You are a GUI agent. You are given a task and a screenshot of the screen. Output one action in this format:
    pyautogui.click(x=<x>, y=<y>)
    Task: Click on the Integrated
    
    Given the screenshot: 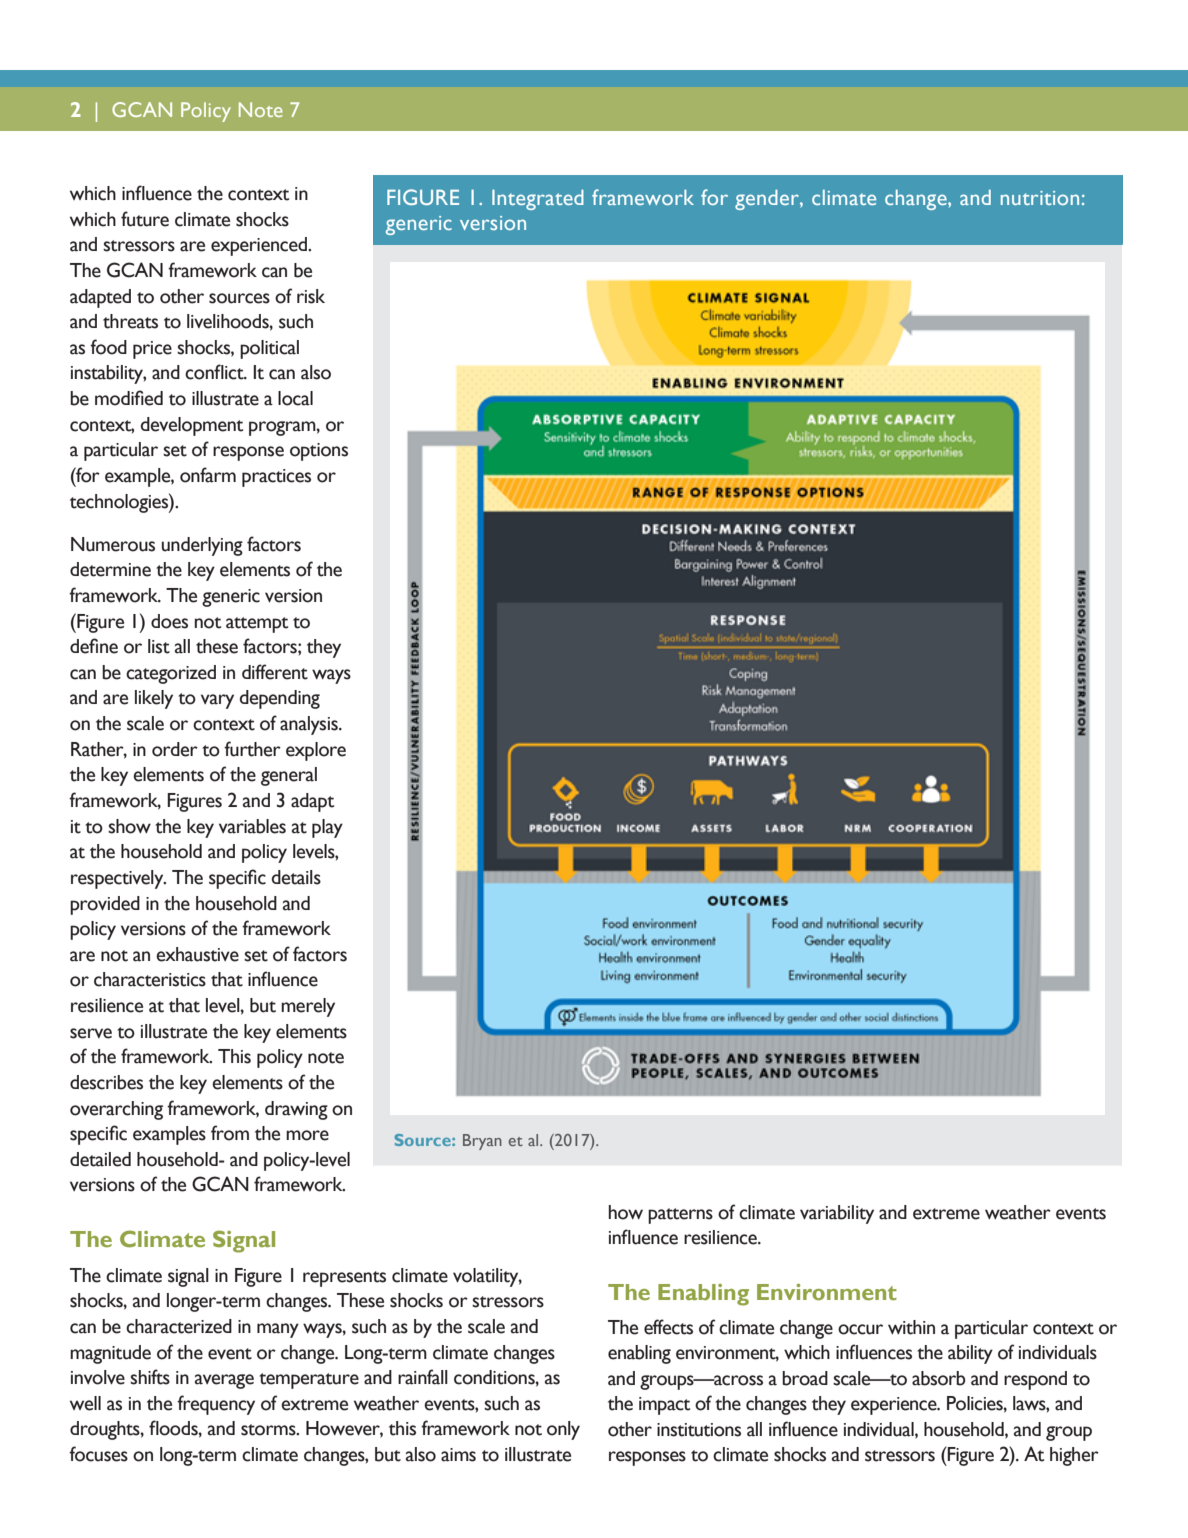 What is the action you would take?
    pyautogui.click(x=538, y=200)
